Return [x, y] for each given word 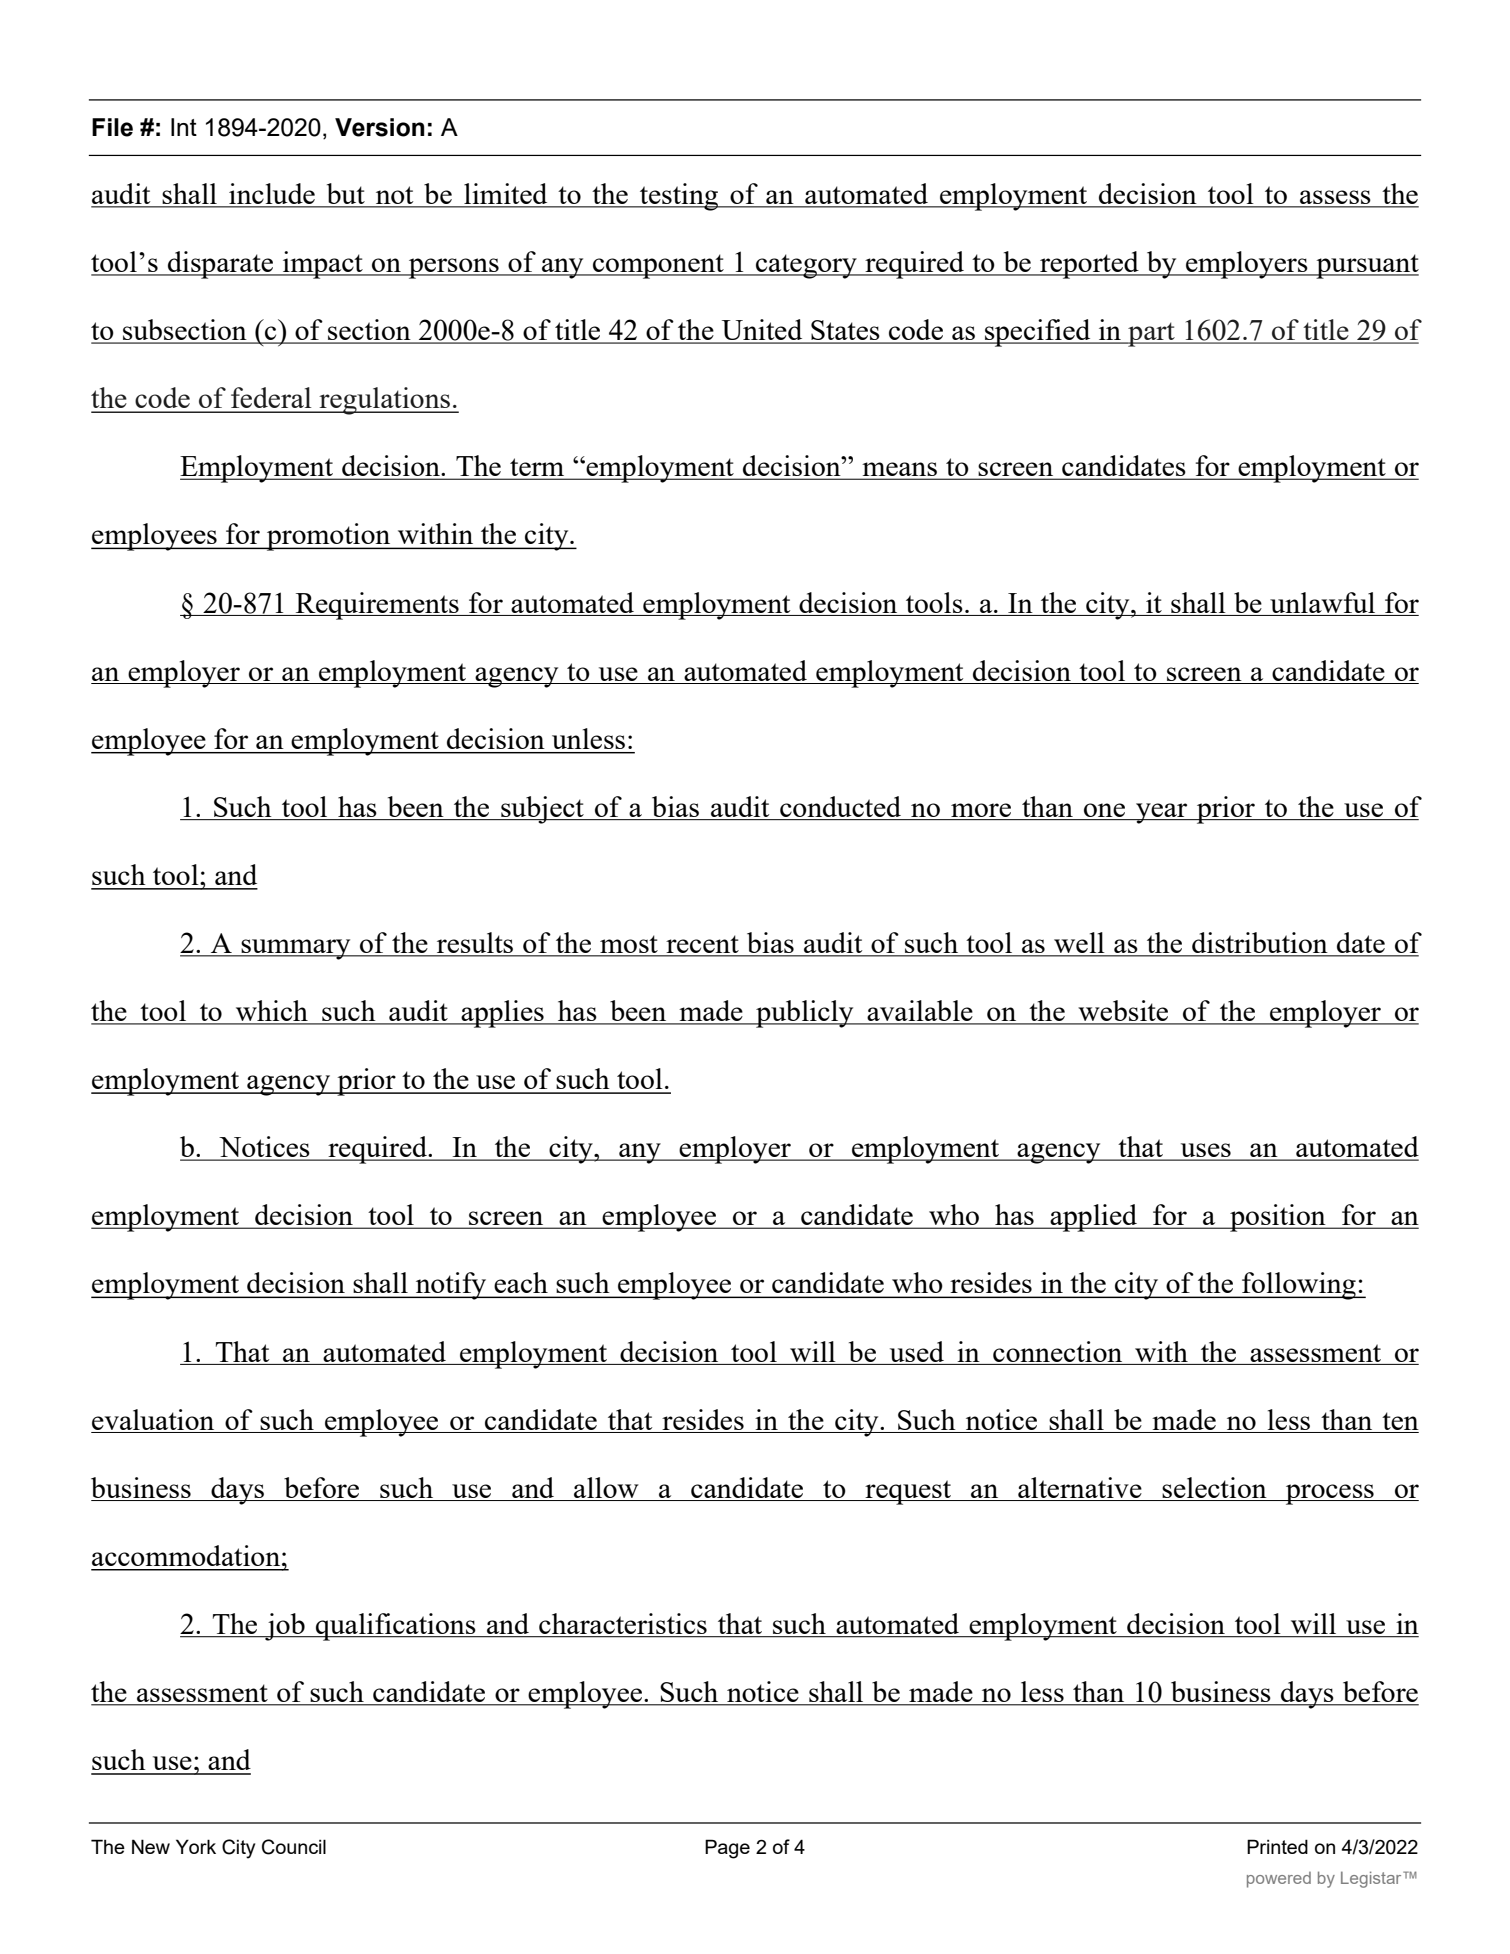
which [272, 1012]
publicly [805, 1014]
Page [727, 1849]
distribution [1260, 944]
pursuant [1366, 266]
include [272, 195]
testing [679, 197]
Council [294, 1847]
